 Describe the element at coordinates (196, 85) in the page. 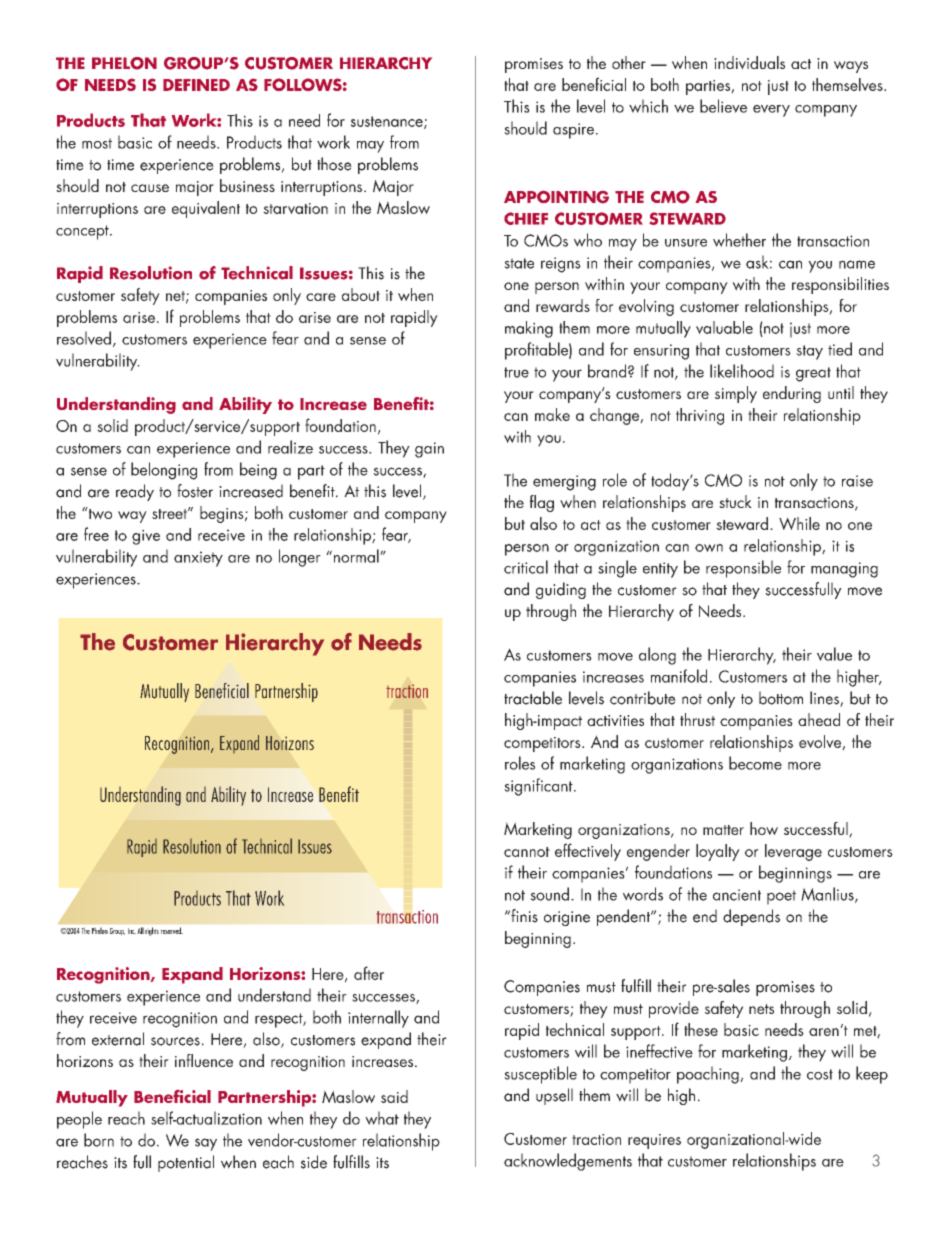

I see `DEFINED` at that location.
